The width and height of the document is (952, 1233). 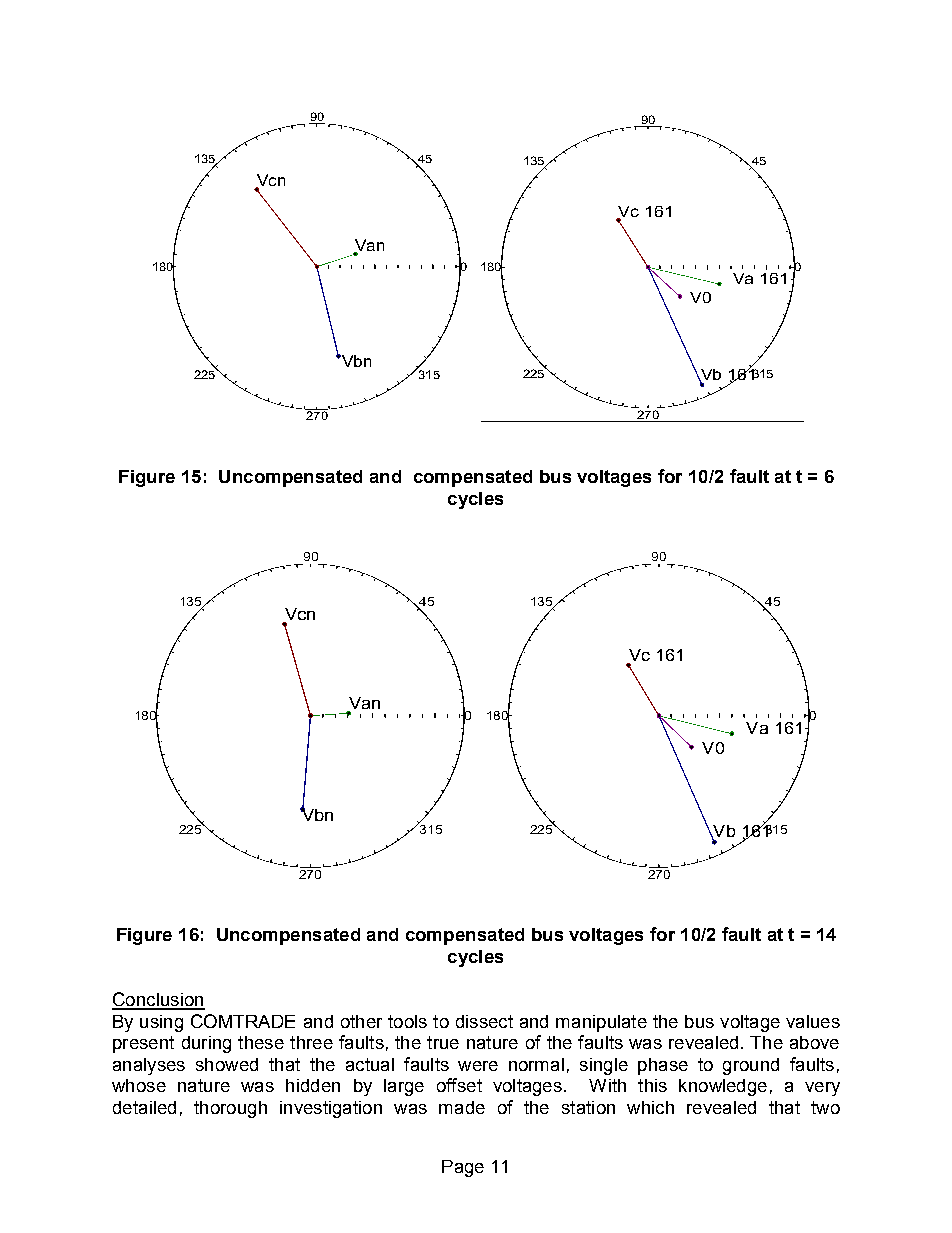 What do you see at coordinates (825, 1107) in the document?
I see `two` at bounding box center [825, 1107].
